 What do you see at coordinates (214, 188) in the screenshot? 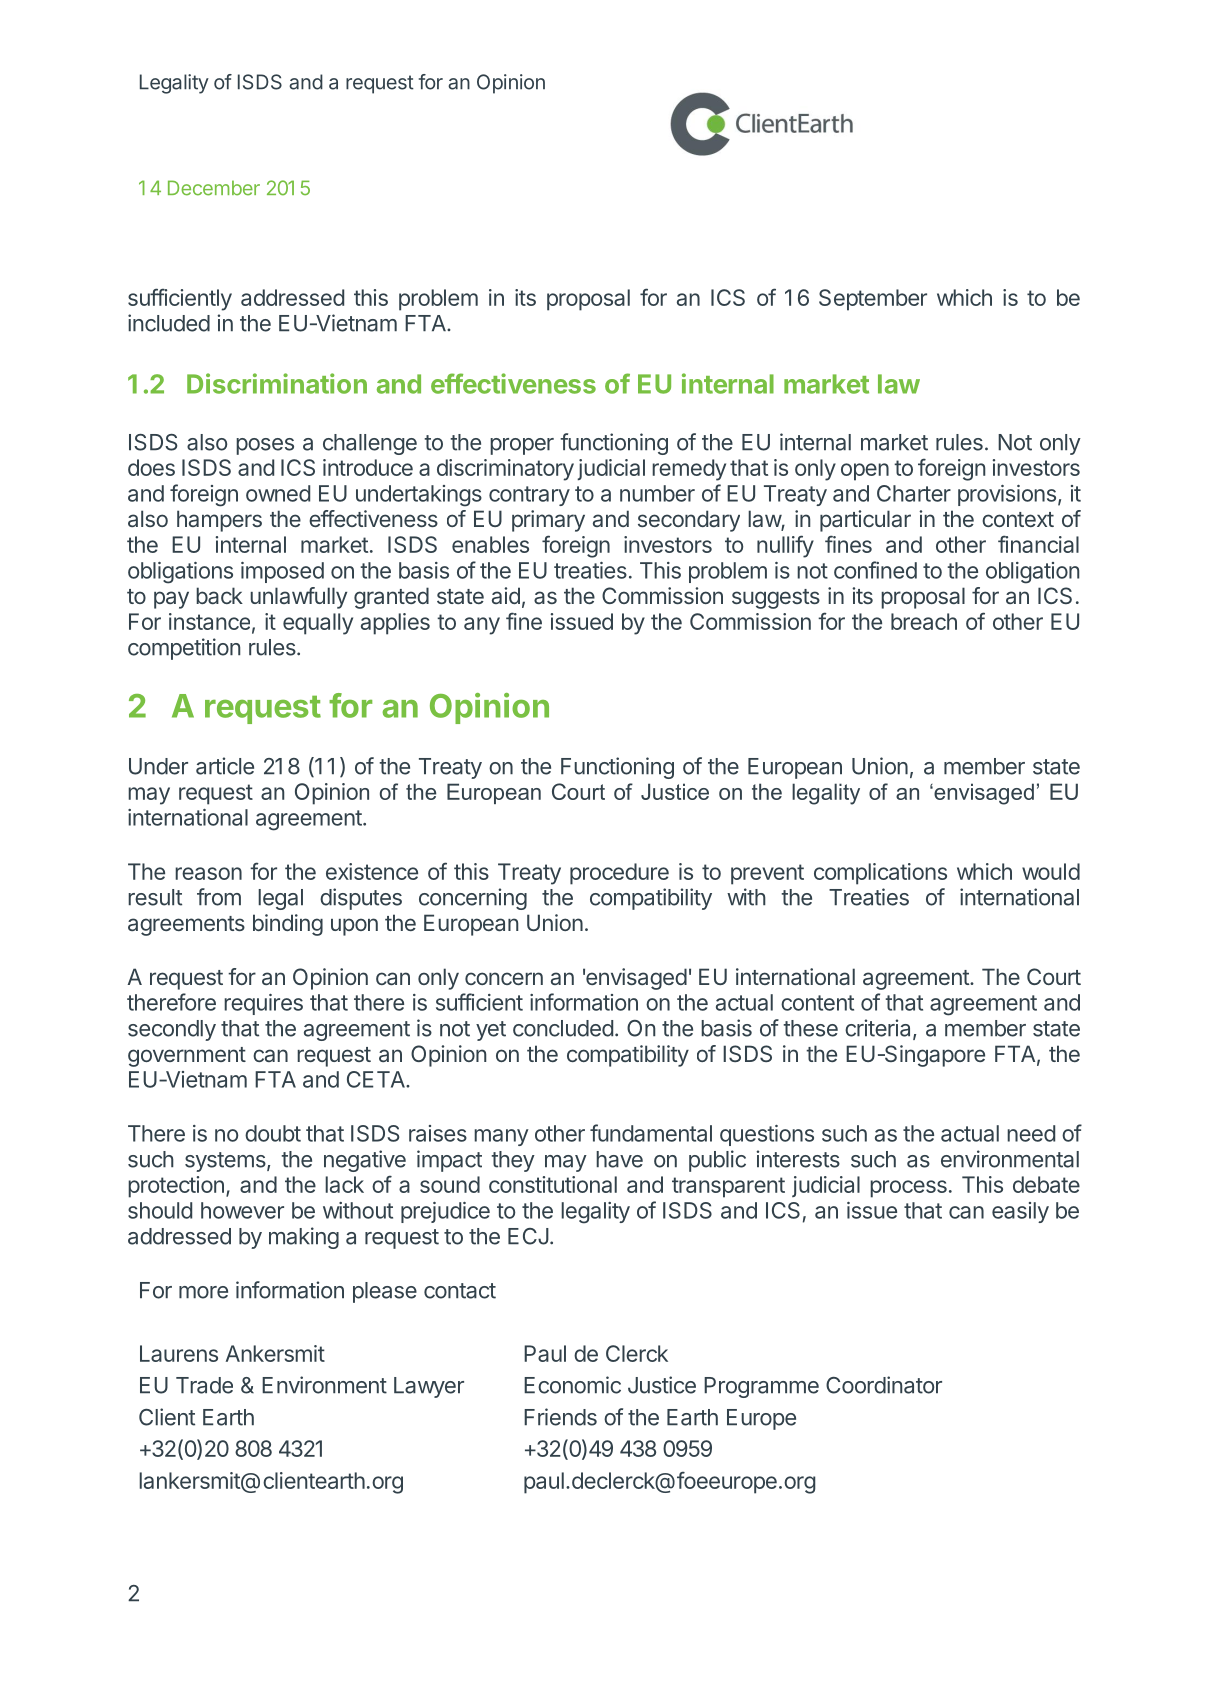
I see `December` at bounding box center [214, 188].
